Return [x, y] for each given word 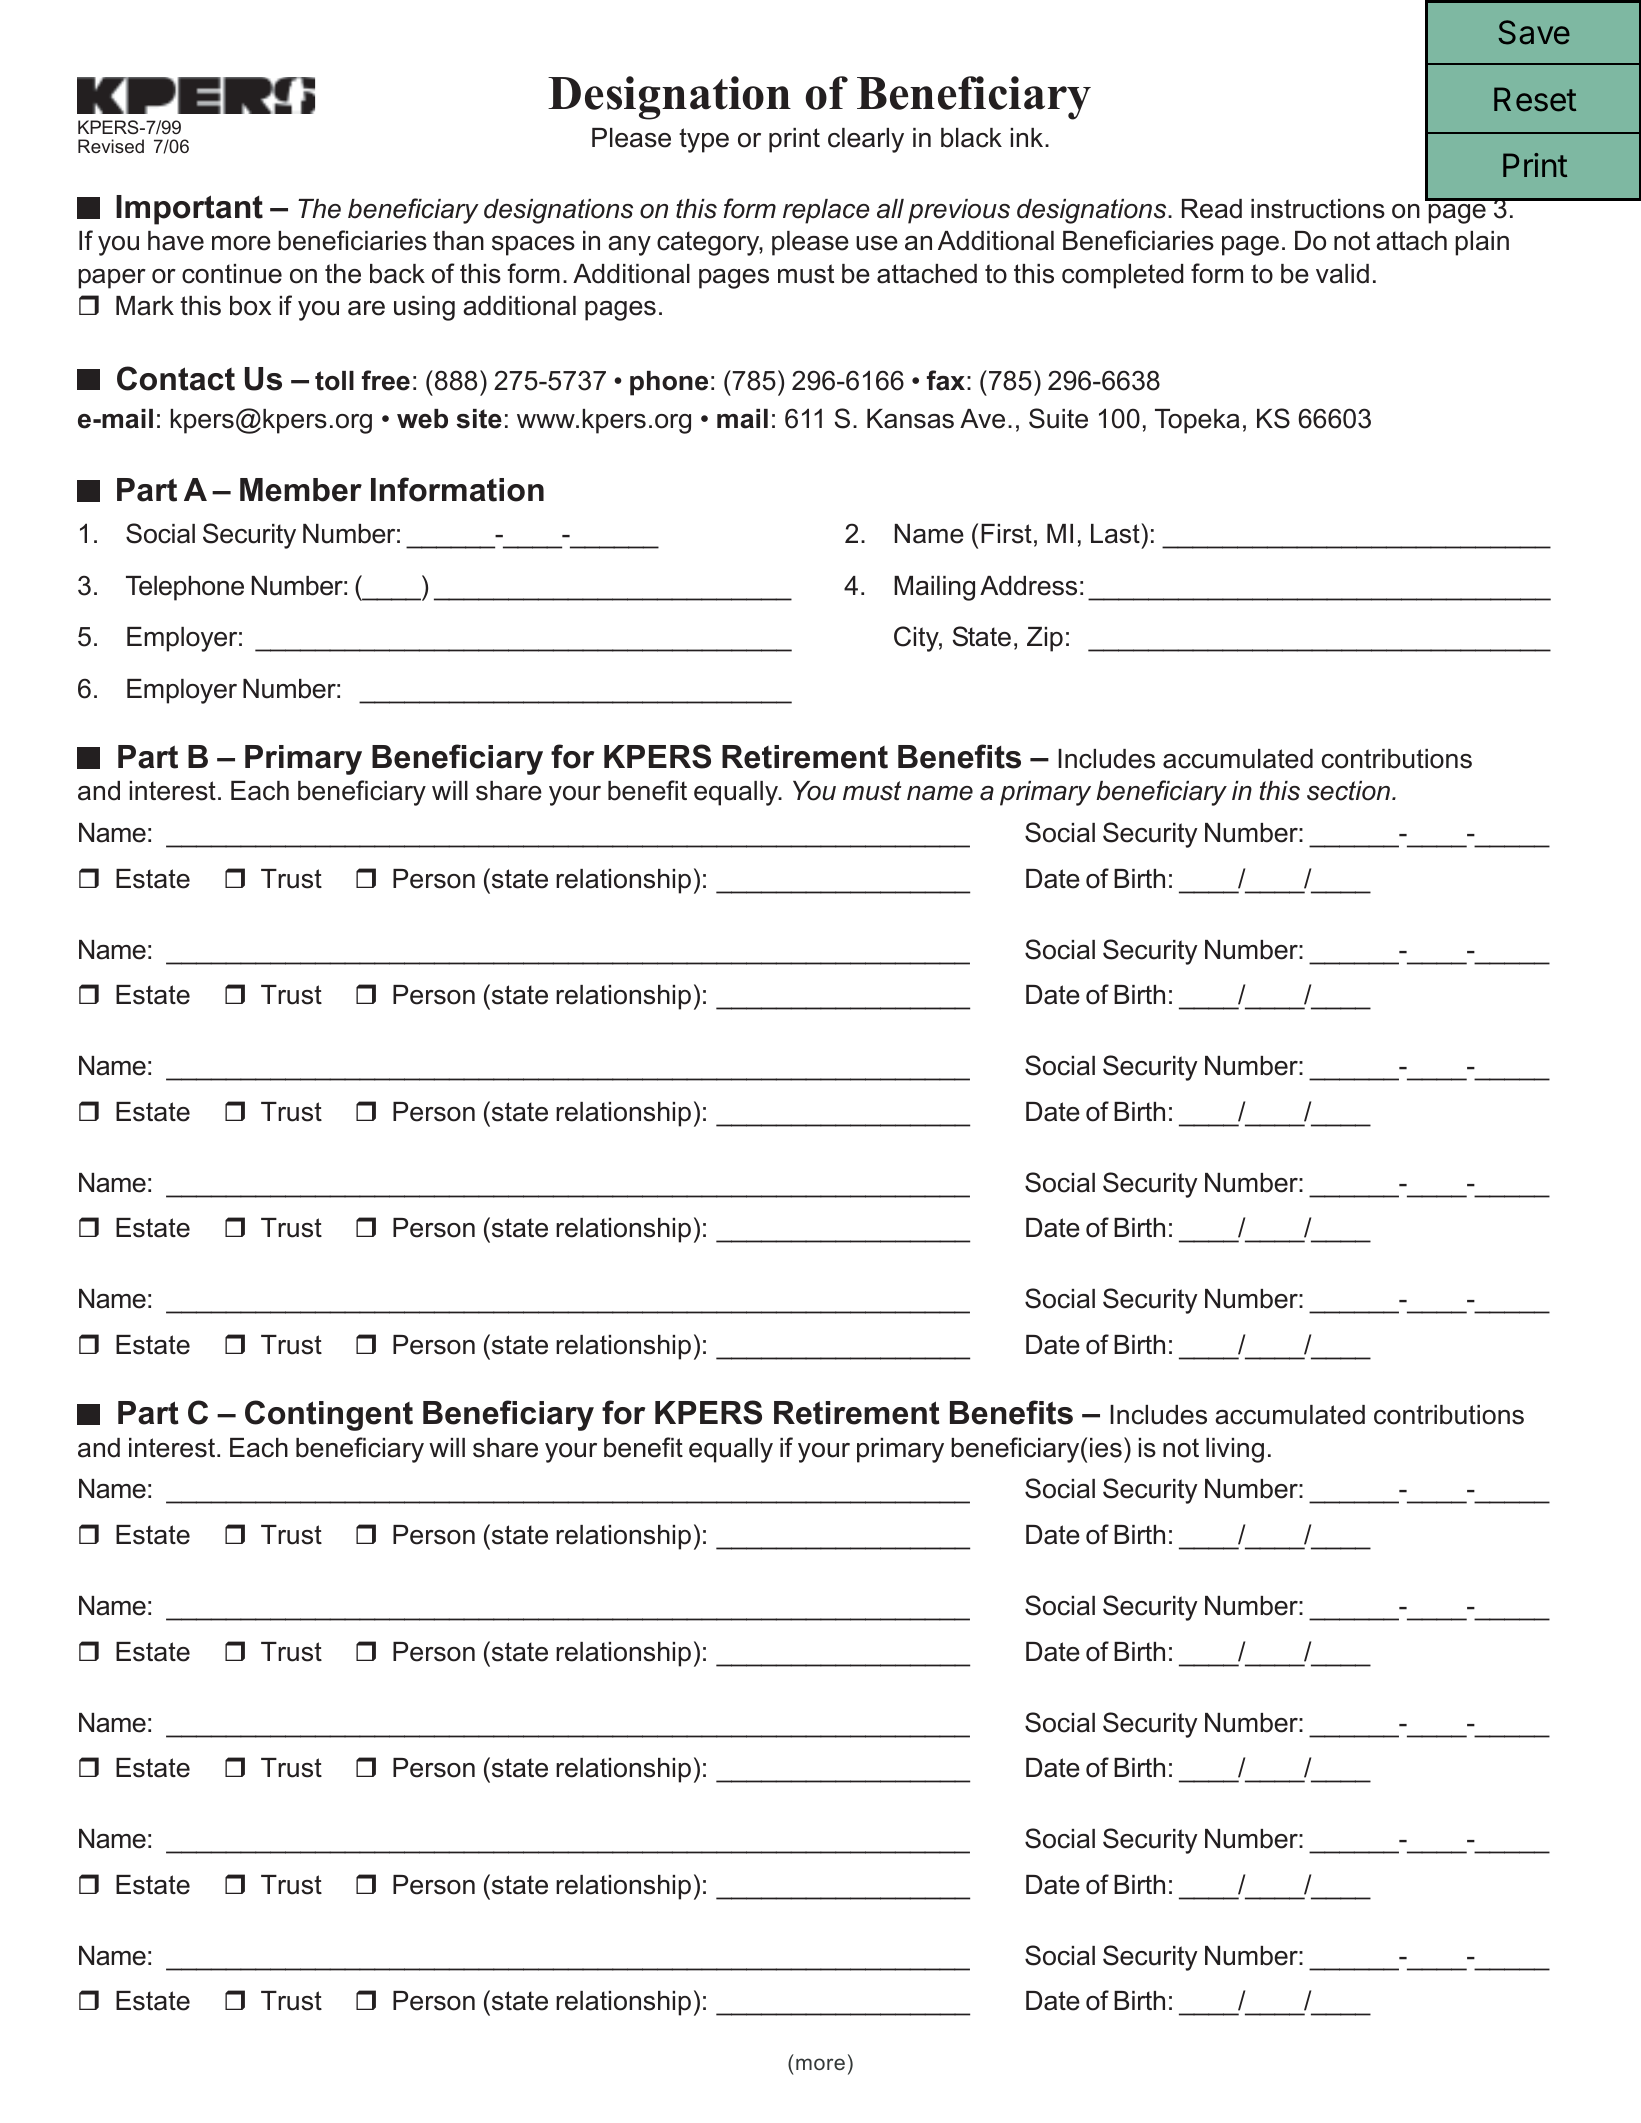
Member [301, 490]
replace [826, 211]
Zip [1045, 639]
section [1350, 791]
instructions [1318, 209]
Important [189, 210]
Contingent [329, 1415]
